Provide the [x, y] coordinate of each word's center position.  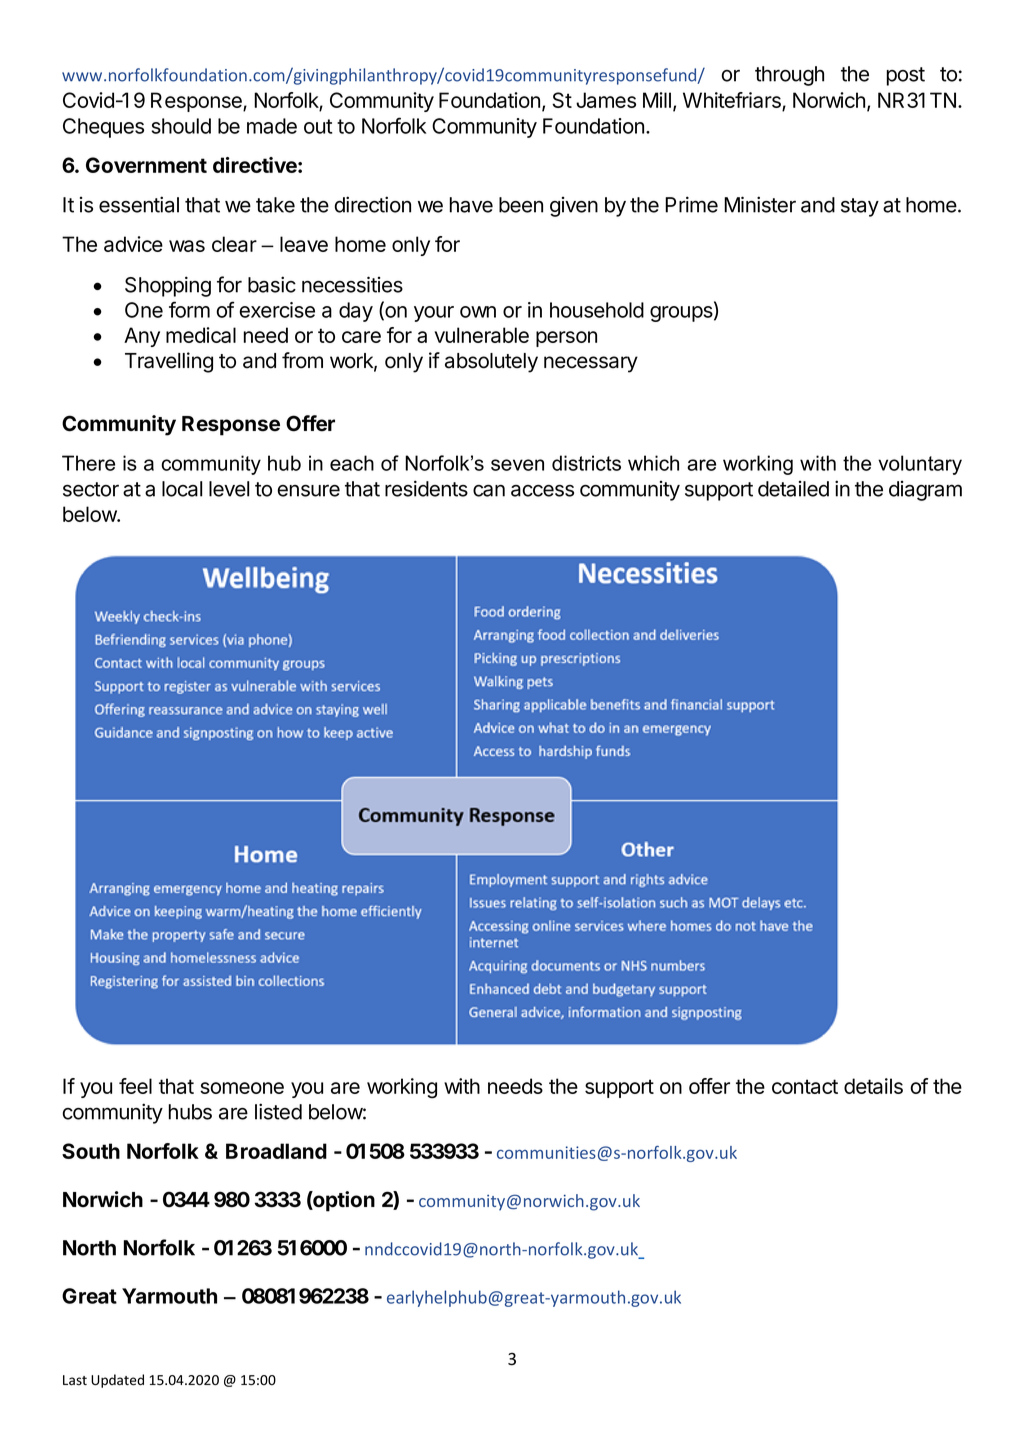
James [606, 100]
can [489, 491]
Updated [117, 1381]
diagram [925, 491]
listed [278, 1111]
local [182, 489]
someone [242, 1088]
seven [517, 465]
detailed [793, 489]
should [181, 126]
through [789, 76]
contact [805, 1086]
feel [135, 1086]
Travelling [169, 362]
